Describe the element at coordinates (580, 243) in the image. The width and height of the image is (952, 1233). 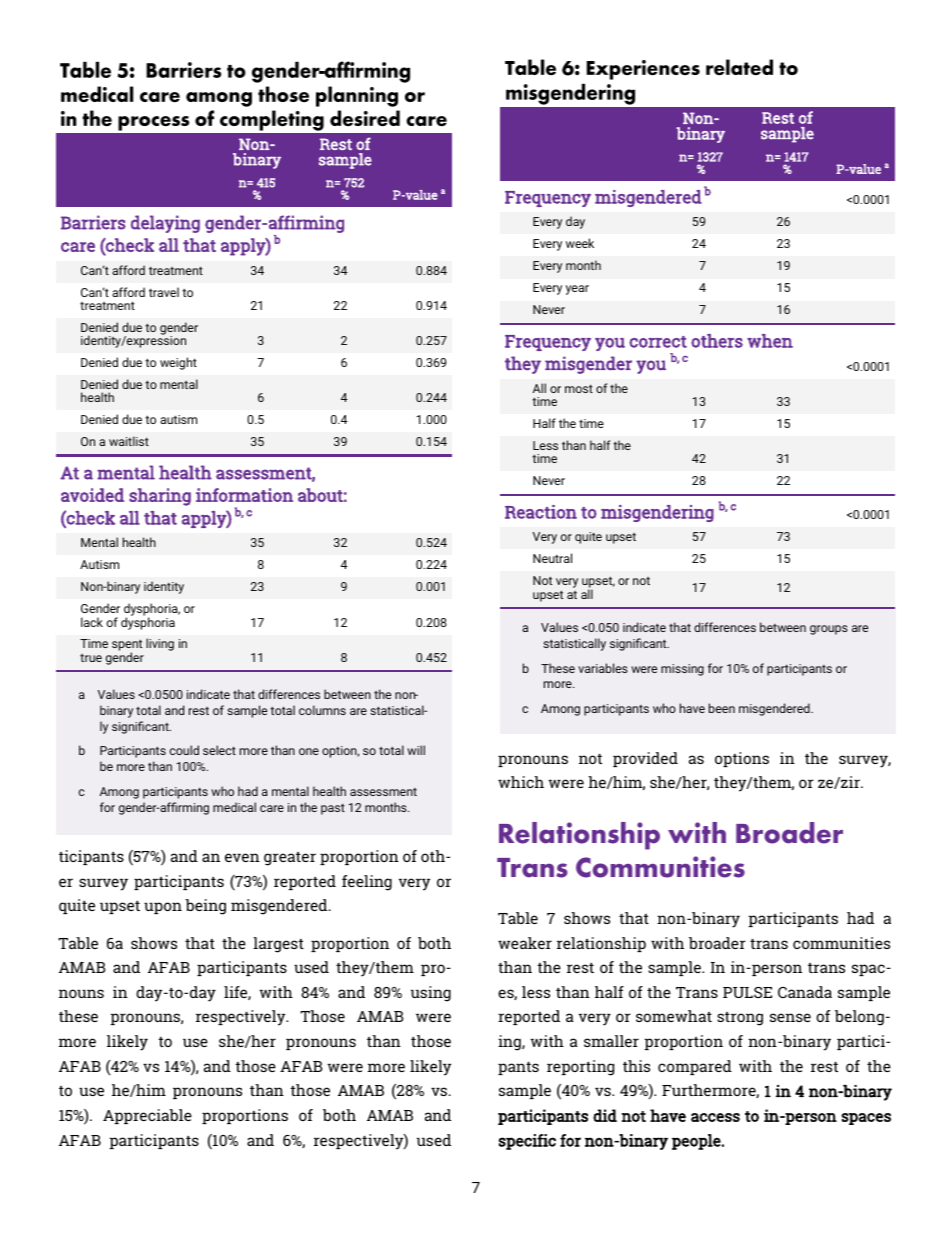
I see `week` at that location.
